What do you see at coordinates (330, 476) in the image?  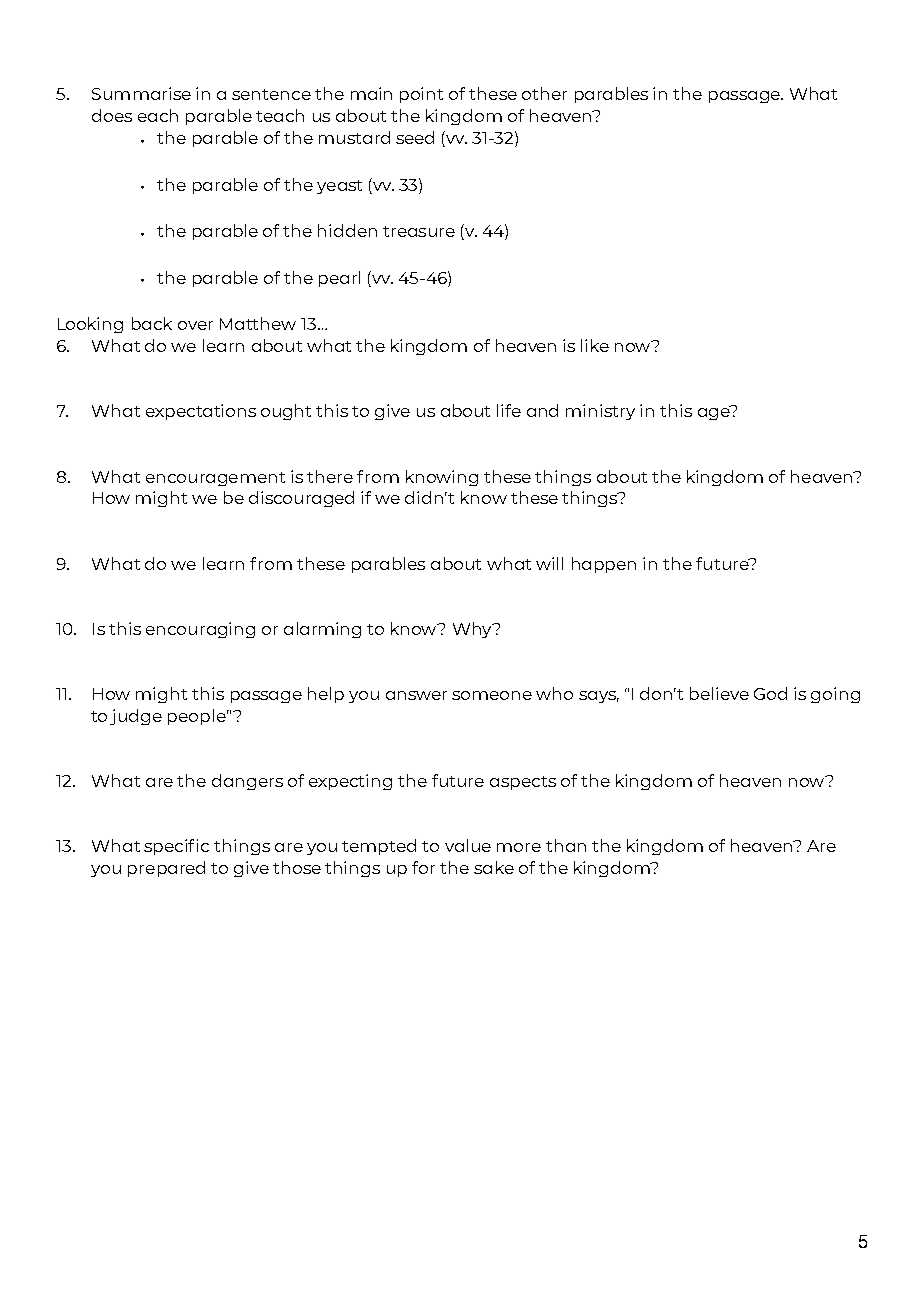 I see `there` at bounding box center [330, 476].
